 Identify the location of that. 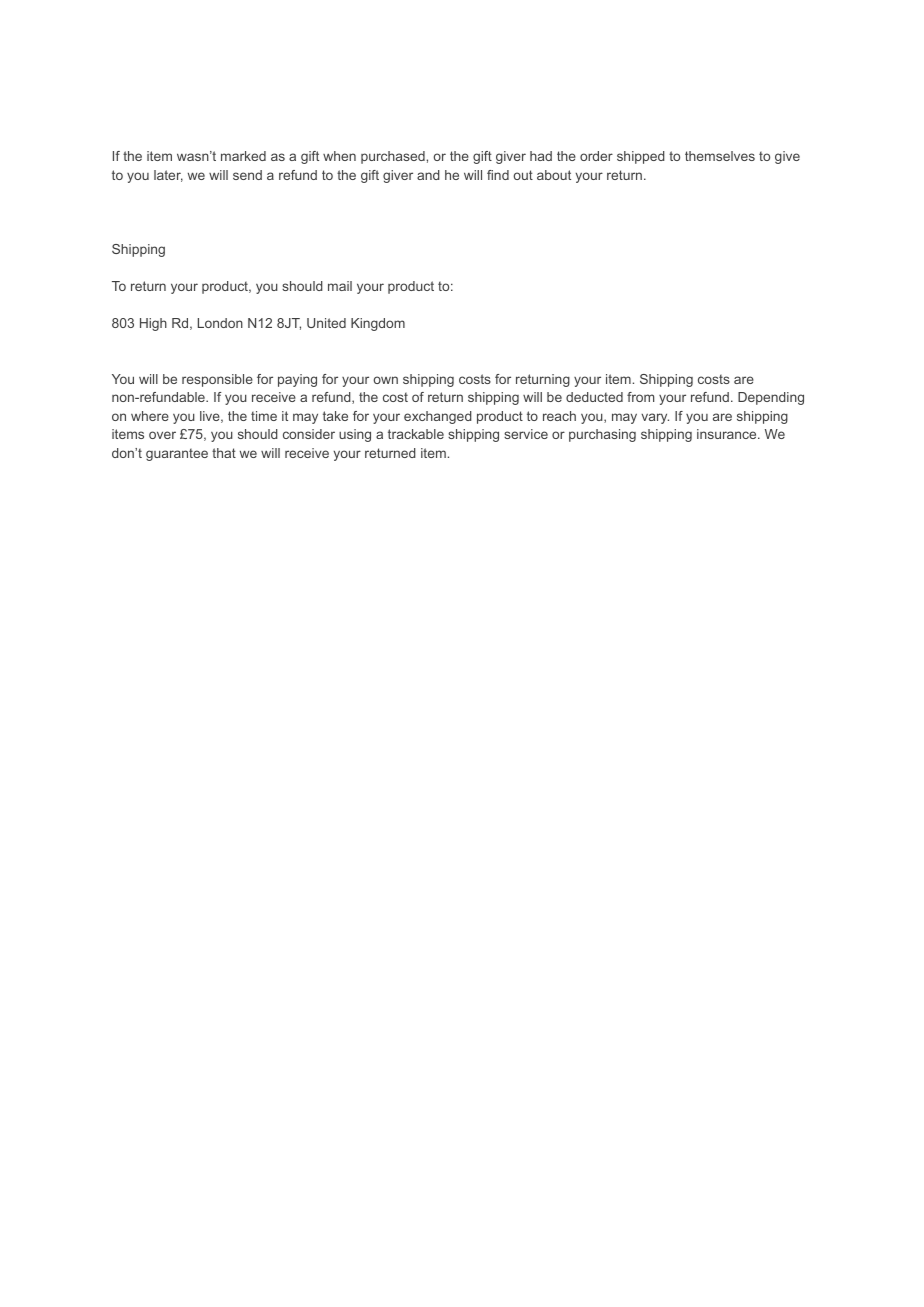
(224, 453).
